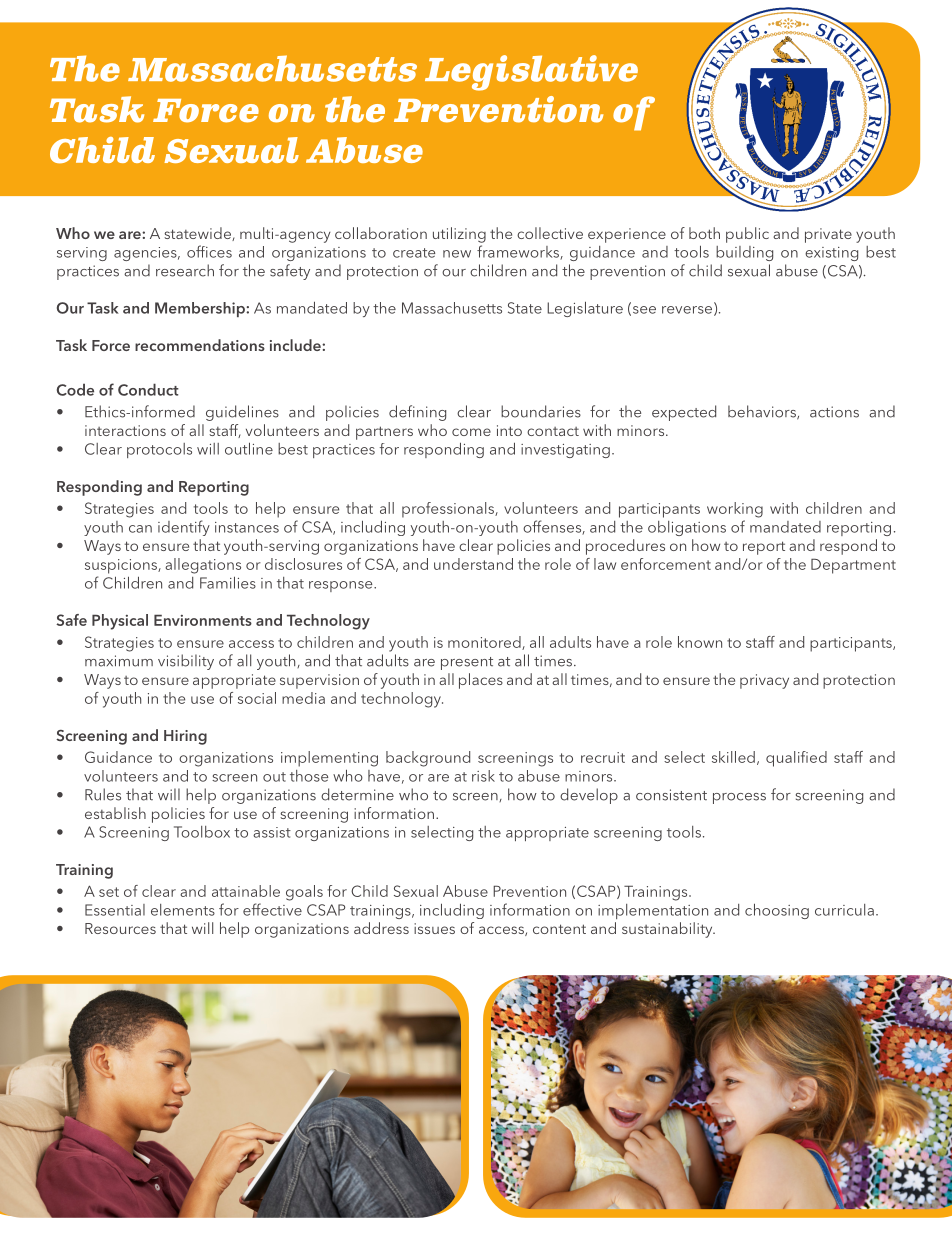 The width and height of the screenshot is (952, 1233). What do you see at coordinates (473, 564) in the screenshot?
I see `understand` at bounding box center [473, 564].
